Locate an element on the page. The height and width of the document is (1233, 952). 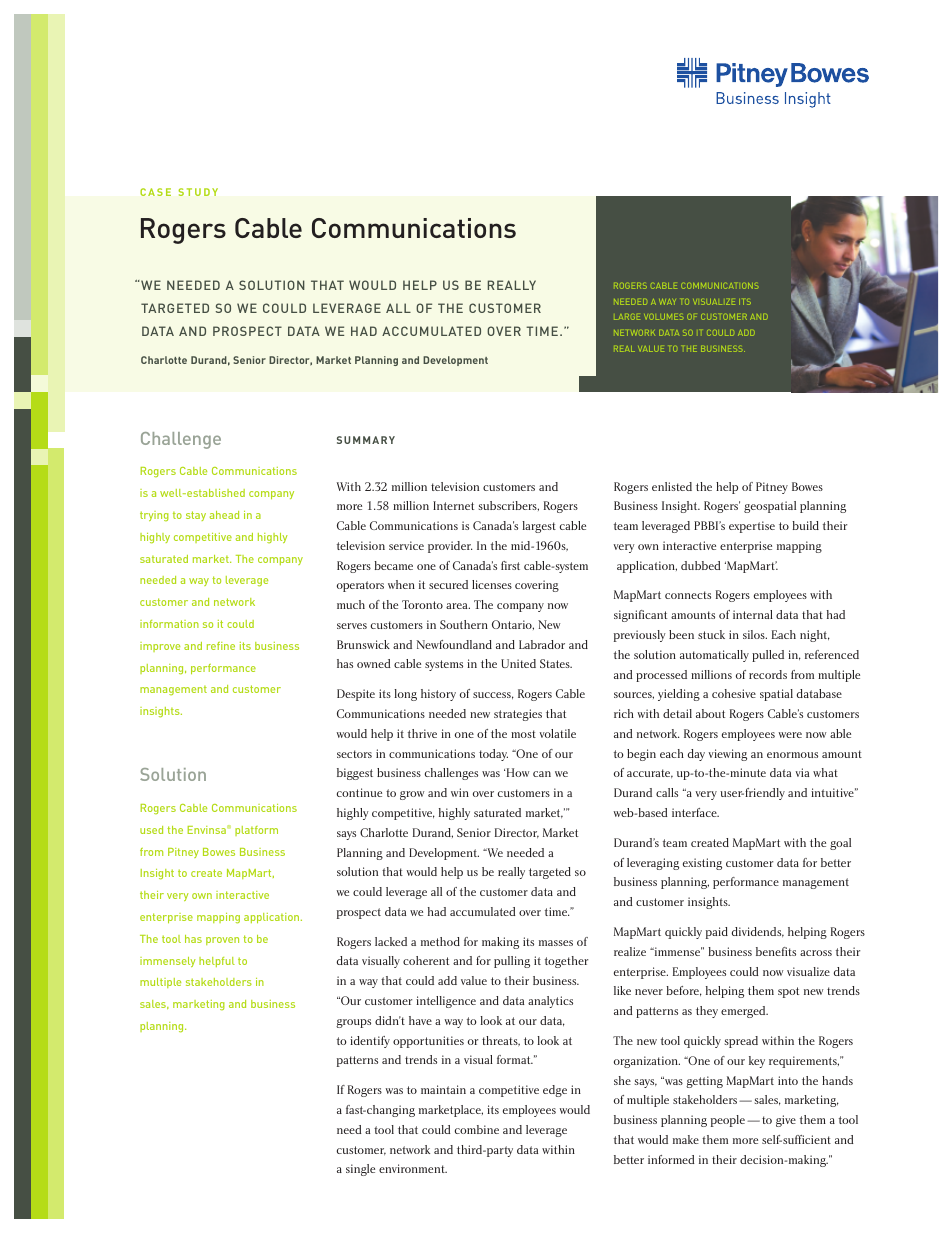
single is located at coordinates (360, 1170).
